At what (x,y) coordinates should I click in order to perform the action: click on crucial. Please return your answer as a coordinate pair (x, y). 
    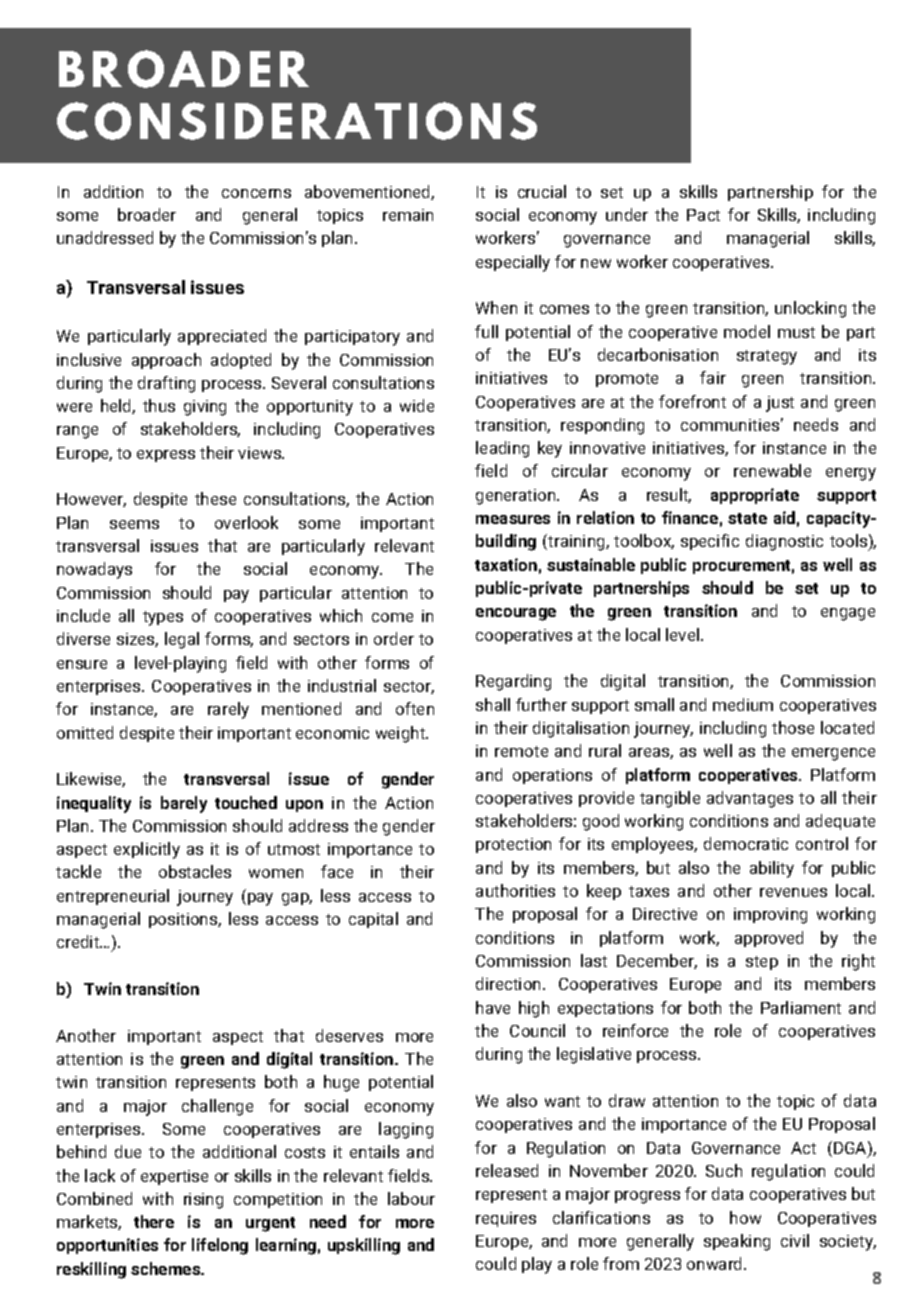
    Looking at the image, I should click on (542, 191).
